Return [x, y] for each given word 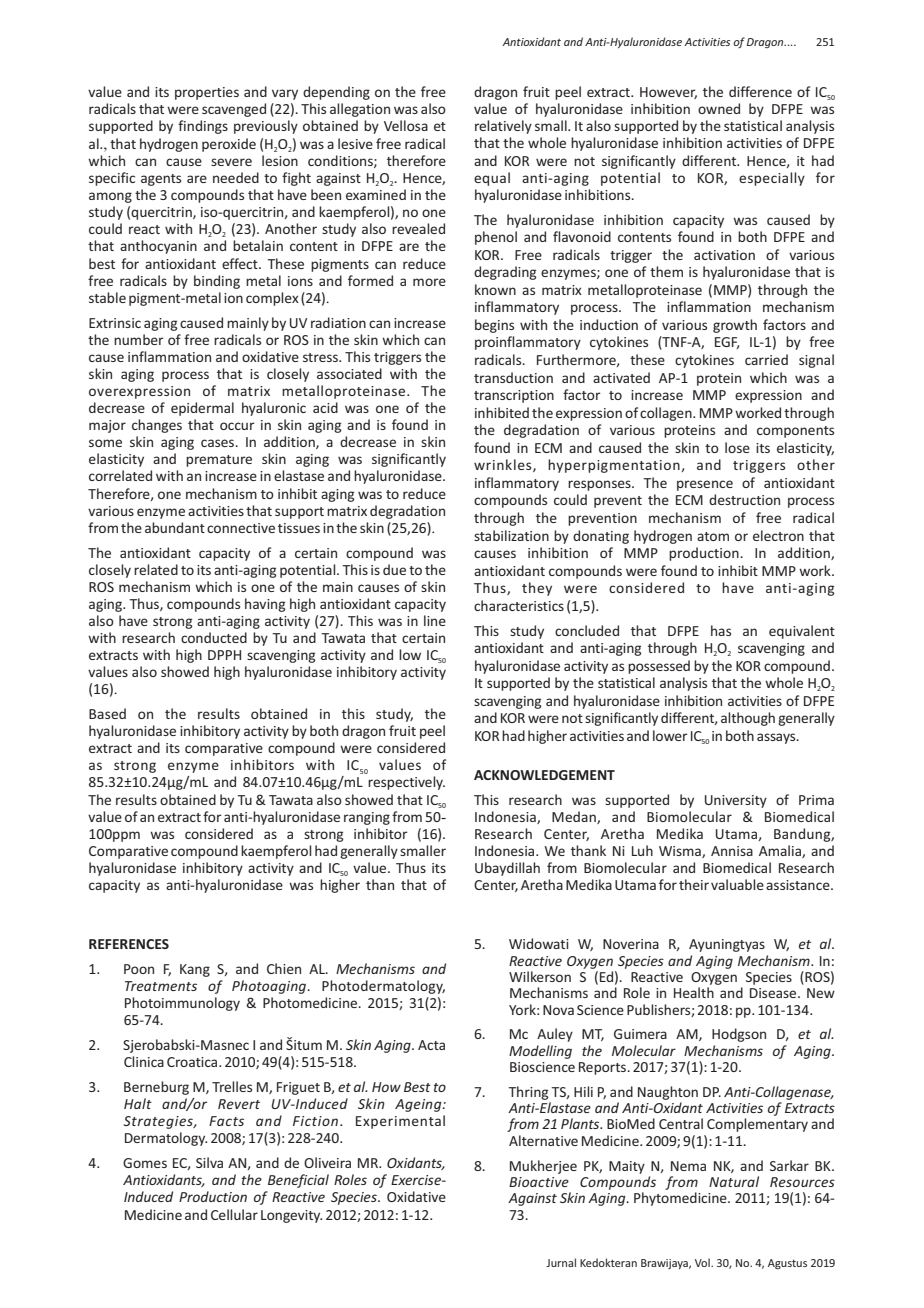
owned [719, 108]
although [748, 719]
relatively [503, 127]
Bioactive [539, 1182]
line [435, 620]
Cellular [234, 1214]
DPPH [224, 655]
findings [203, 127]
